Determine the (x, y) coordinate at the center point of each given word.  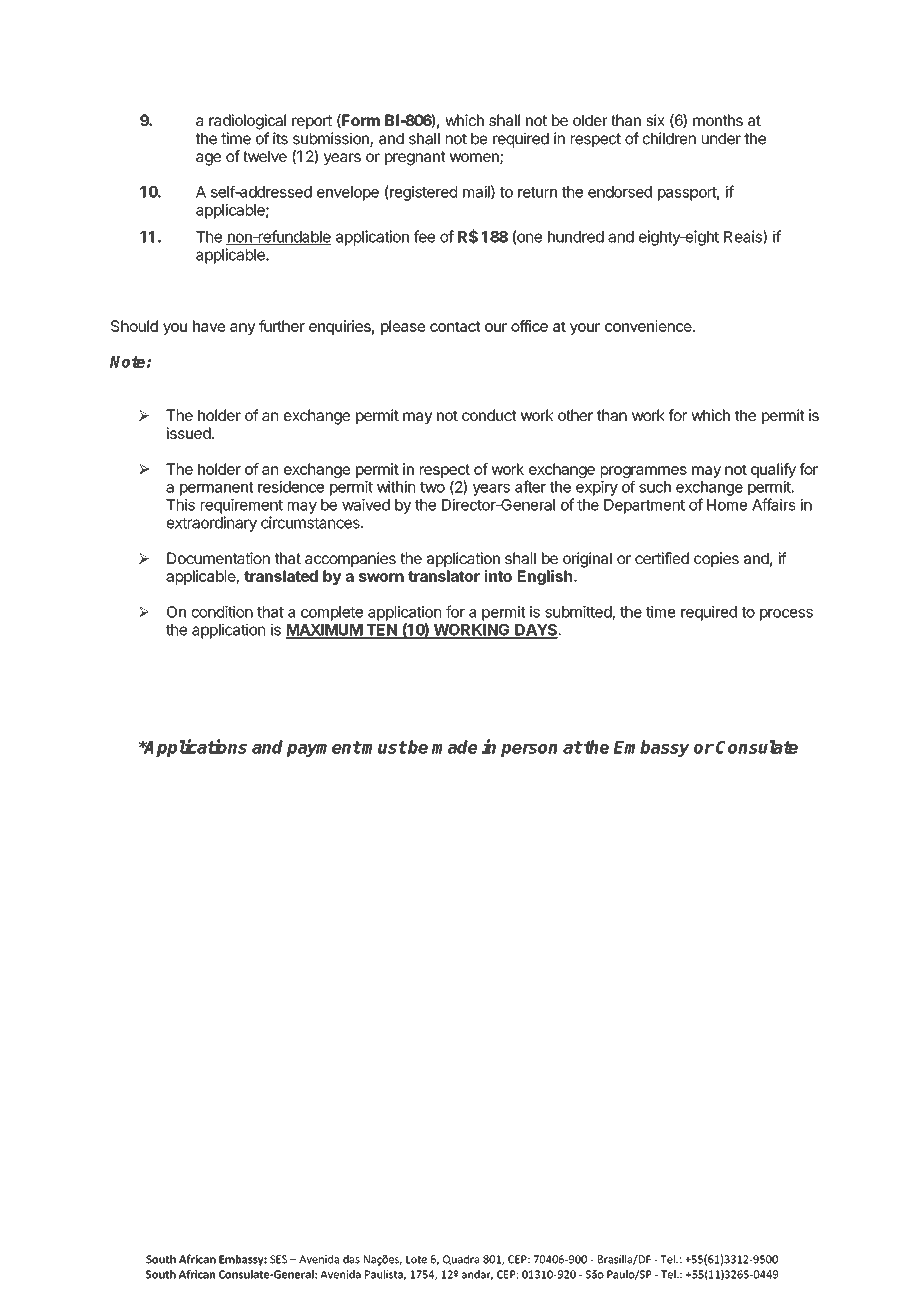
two (432, 487)
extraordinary (212, 524)
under (721, 139)
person (529, 750)
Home (727, 505)
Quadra (461, 1260)
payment (323, 749)
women (475, 159)
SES (278, 1259)
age (208, 159)
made (454, 747)
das (351, 1259)
